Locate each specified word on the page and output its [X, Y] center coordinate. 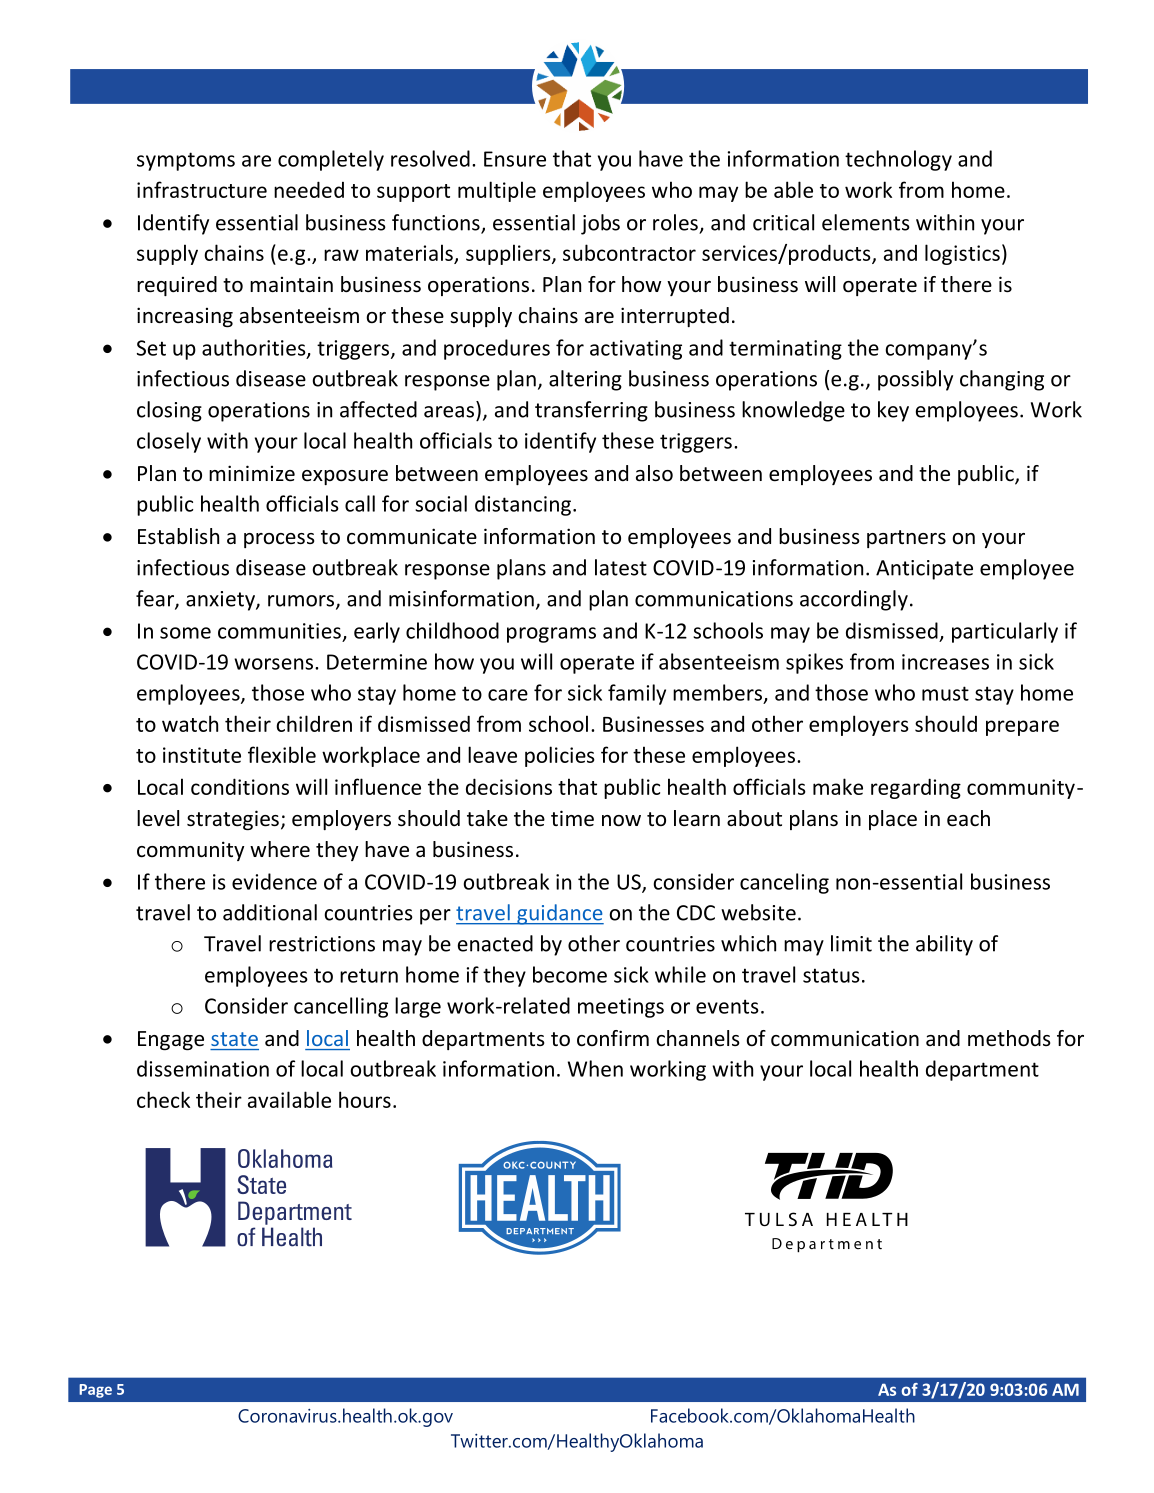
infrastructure [202, 189]
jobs [600, 224]
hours [365, 1099]
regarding [916, 788]
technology [898, 160]
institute [202, 755]
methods [1009, 1038]
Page [95, 1391]
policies [560, 756]
